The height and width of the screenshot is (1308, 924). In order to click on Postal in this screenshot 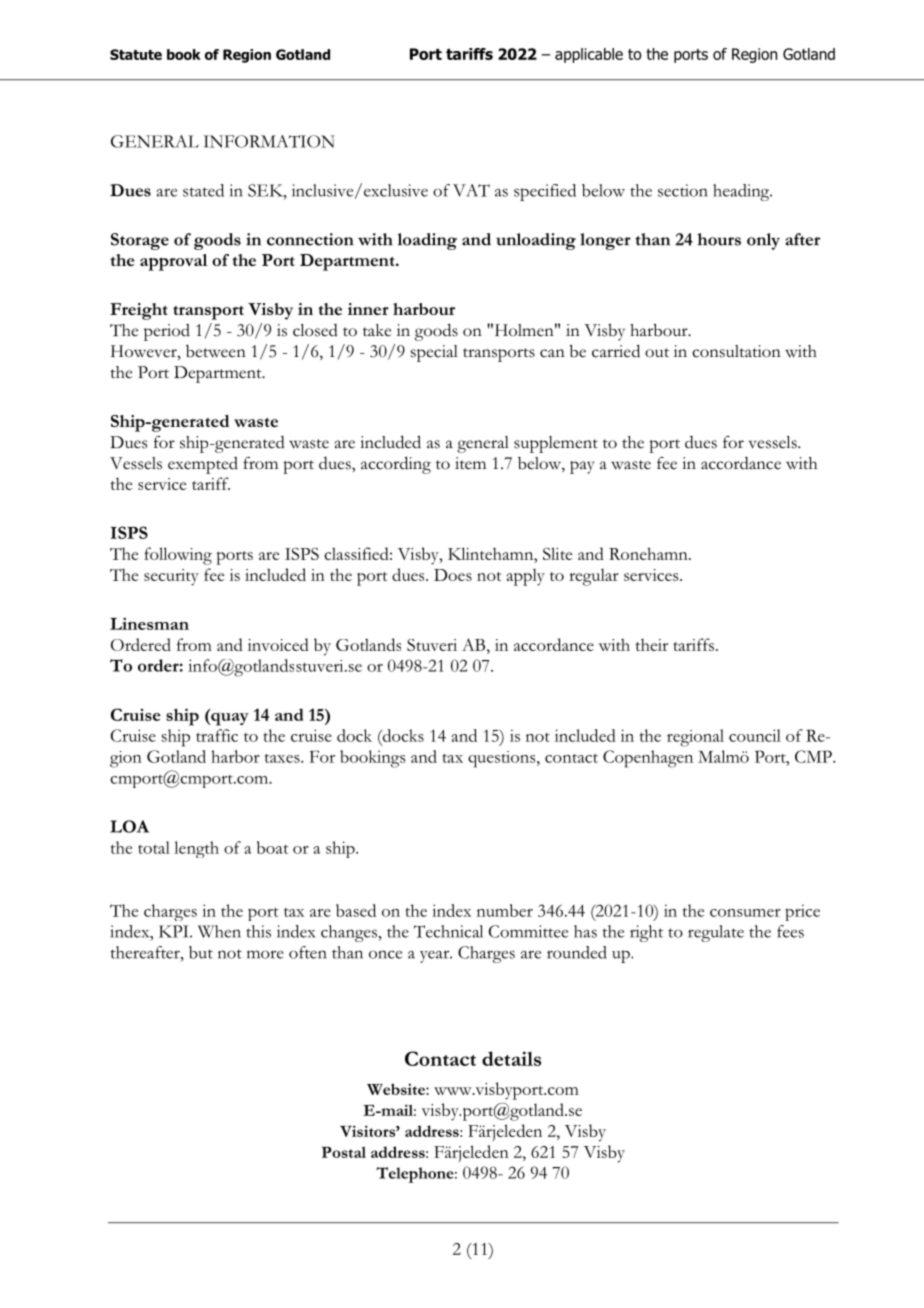, I will do `click(344, 1152)`.
